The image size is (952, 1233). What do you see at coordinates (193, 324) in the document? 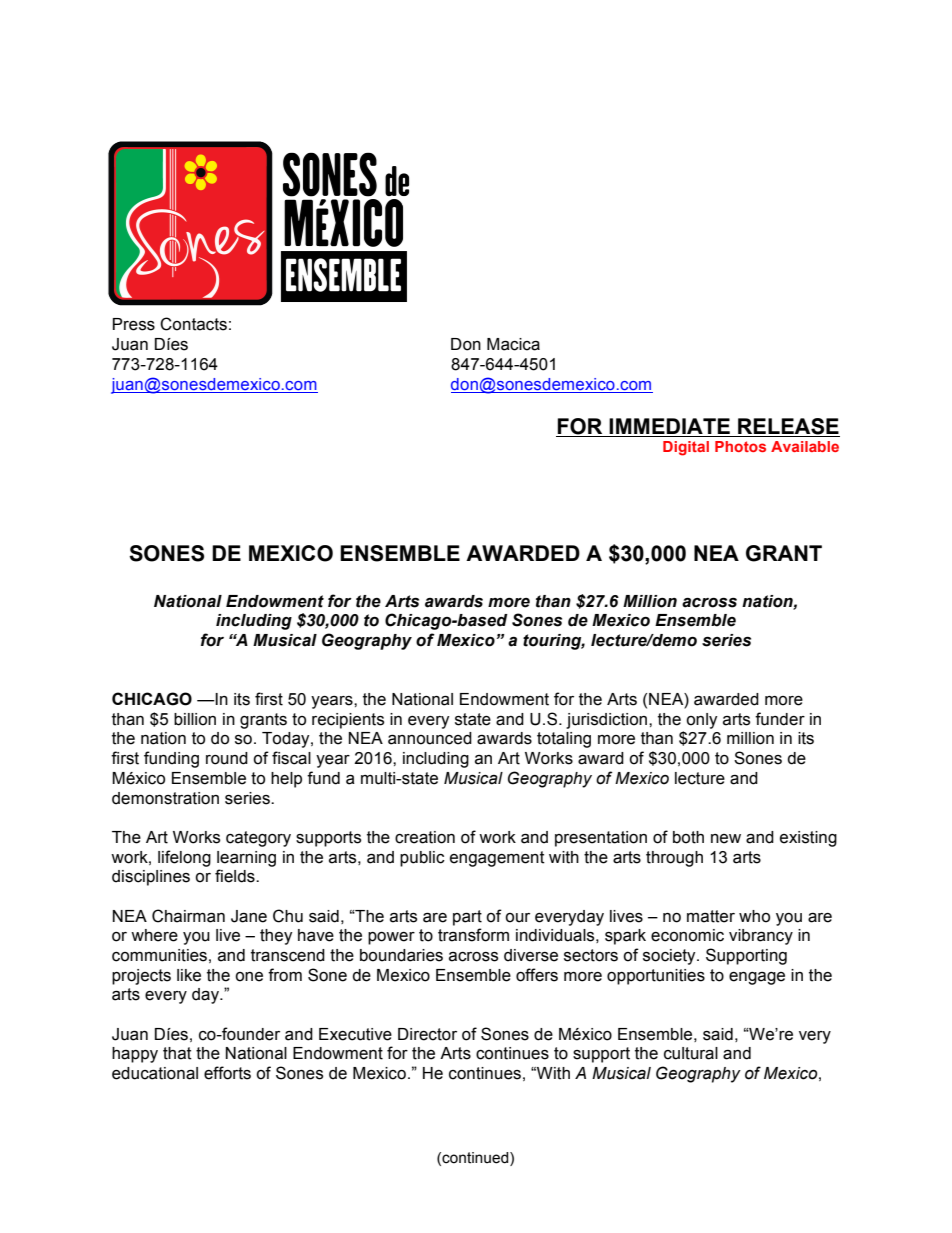
I see `Contacts` at bounding box center [193, 324].
